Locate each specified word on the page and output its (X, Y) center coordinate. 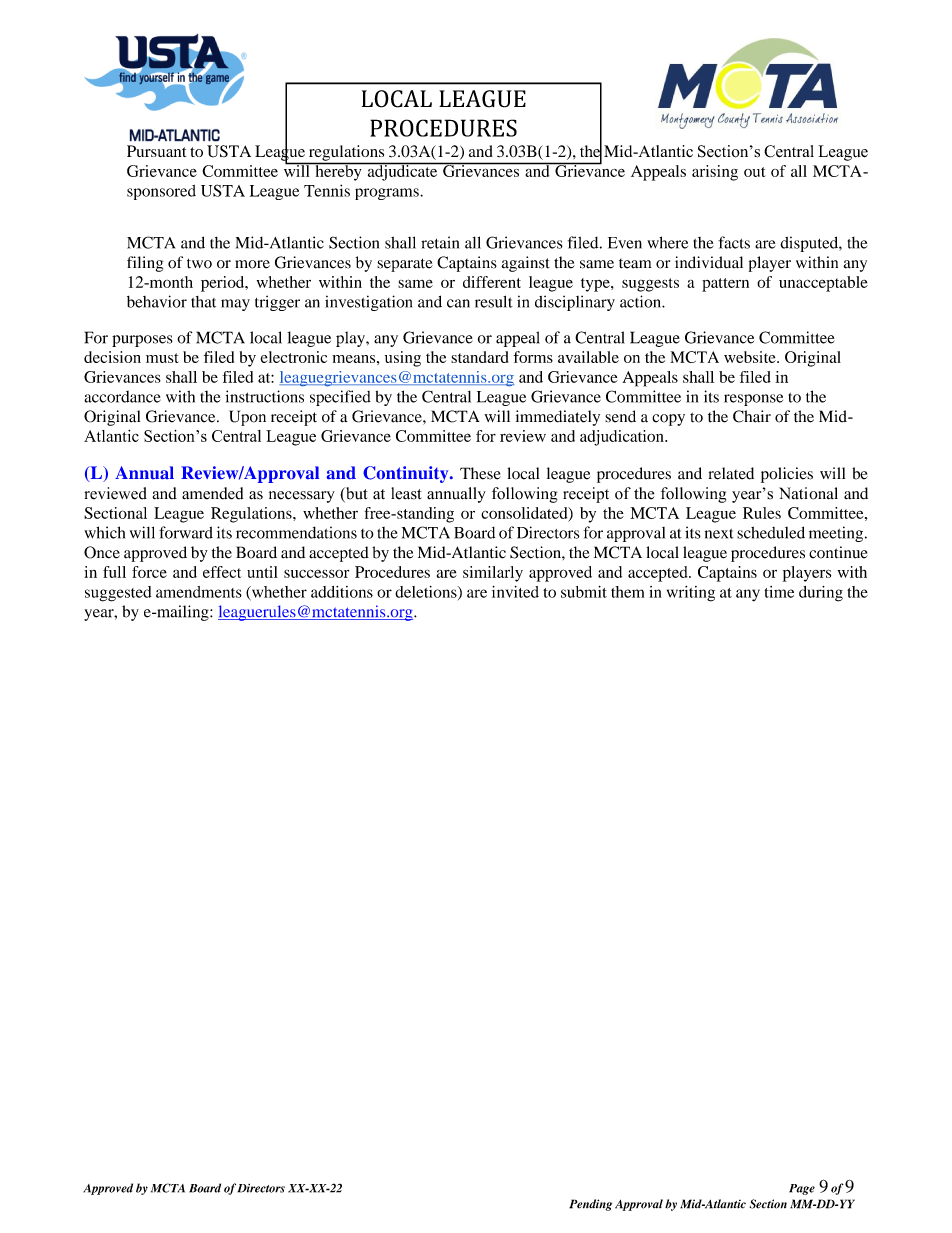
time (779, 592)
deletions (427, 593)
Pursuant (156, 151)
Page (802, 1189)
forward (186, 532)
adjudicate (402, 172)
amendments (199, 592)
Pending (590, 1205)
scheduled (771, 532)
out (754, 172)
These (480, 473)
